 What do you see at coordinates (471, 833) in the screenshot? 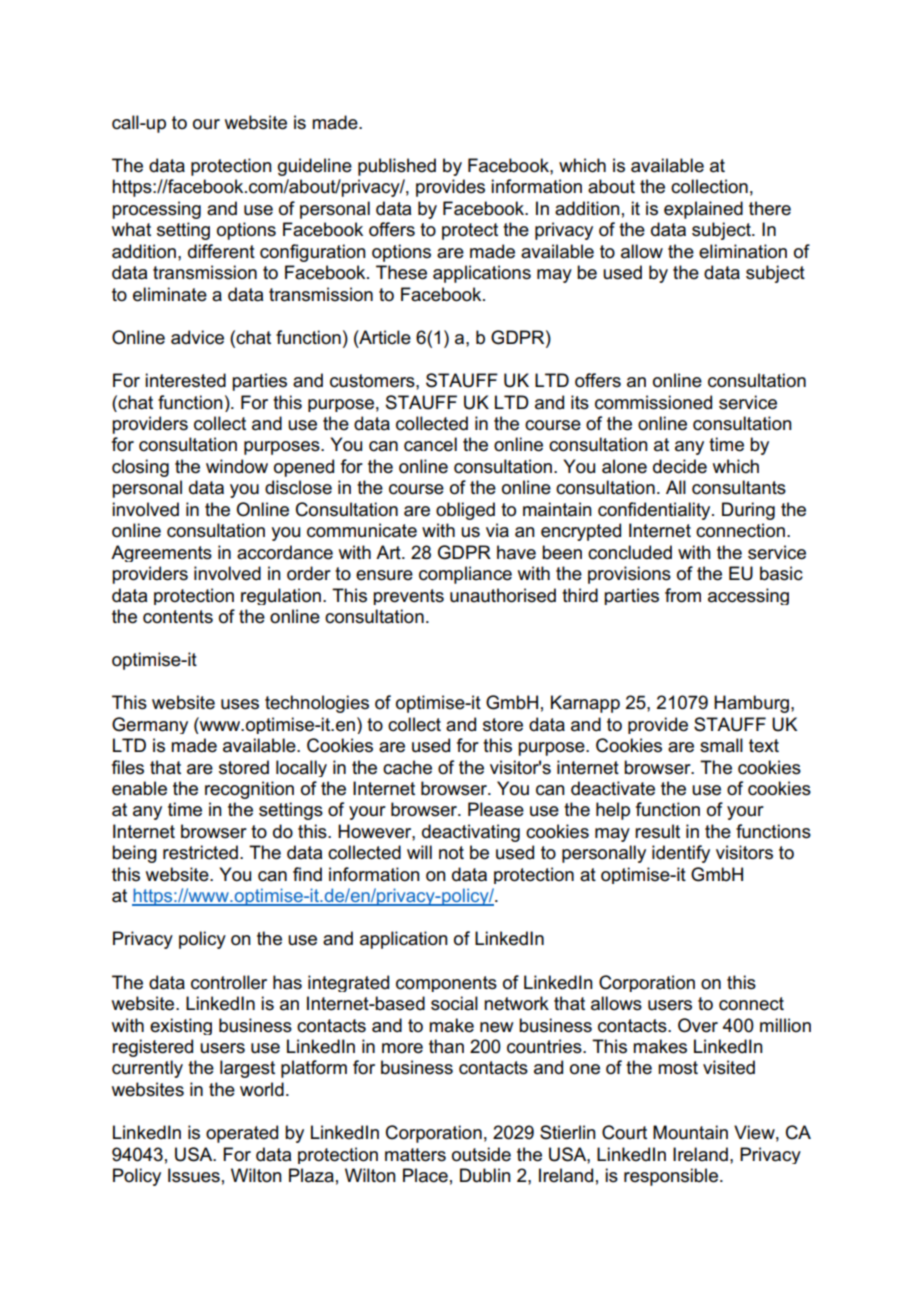
I see `deactivating` at bounding box center [471, 833].
